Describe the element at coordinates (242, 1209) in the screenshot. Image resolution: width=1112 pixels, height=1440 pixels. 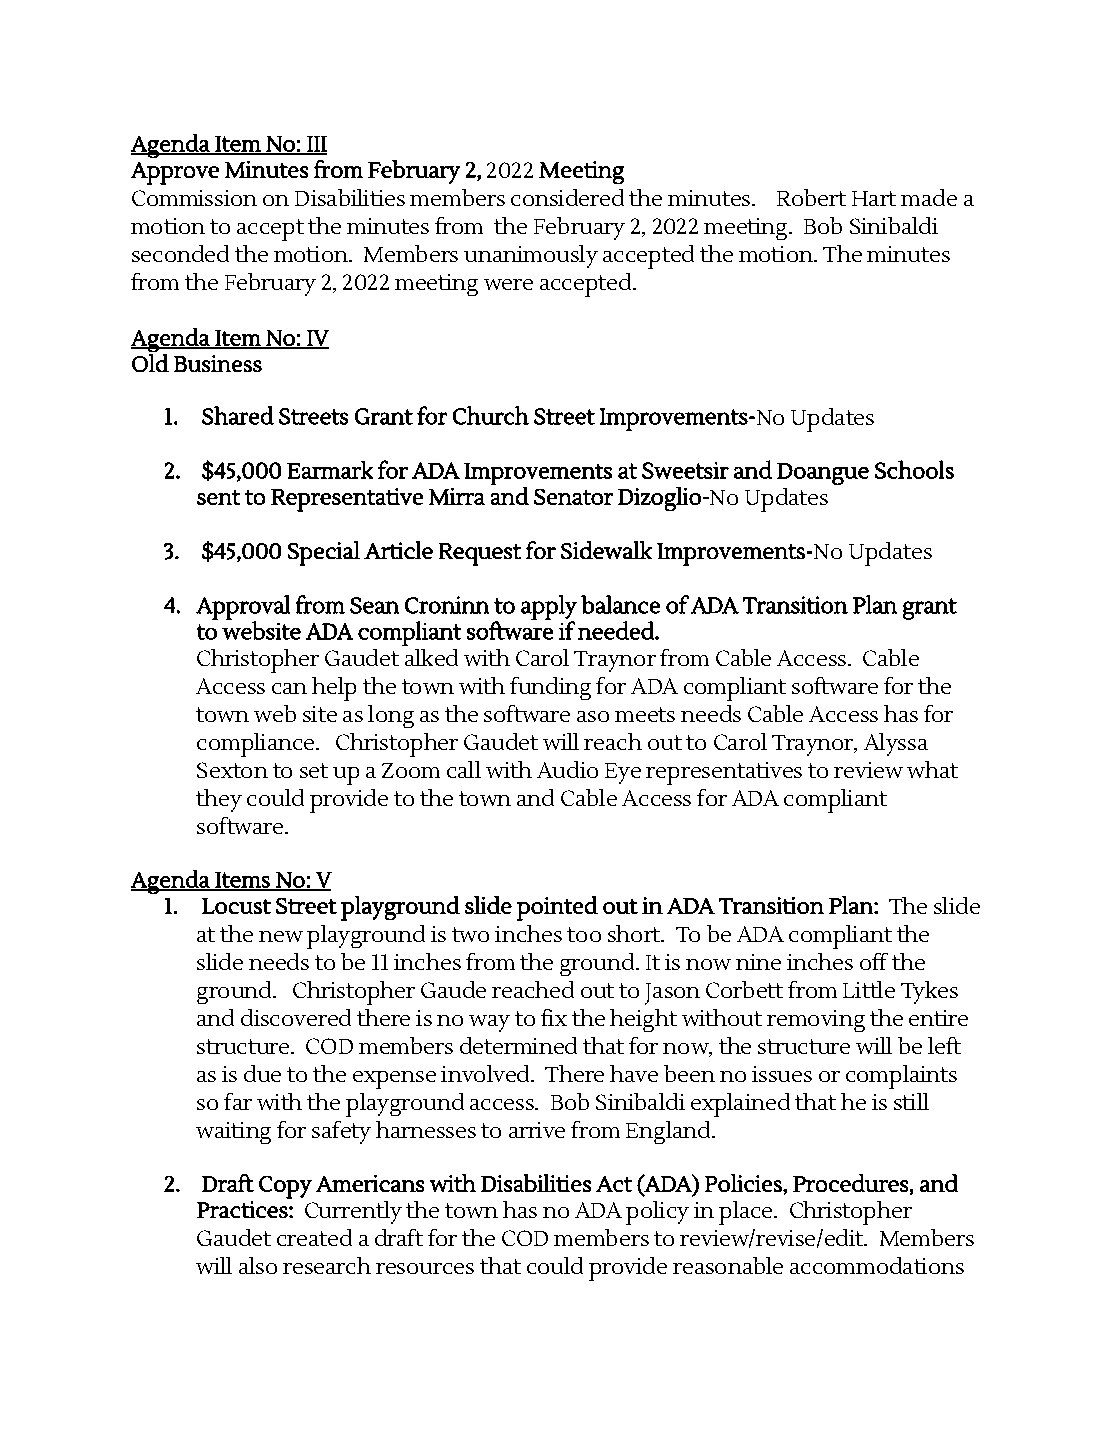
I see `Practices` at that location.
